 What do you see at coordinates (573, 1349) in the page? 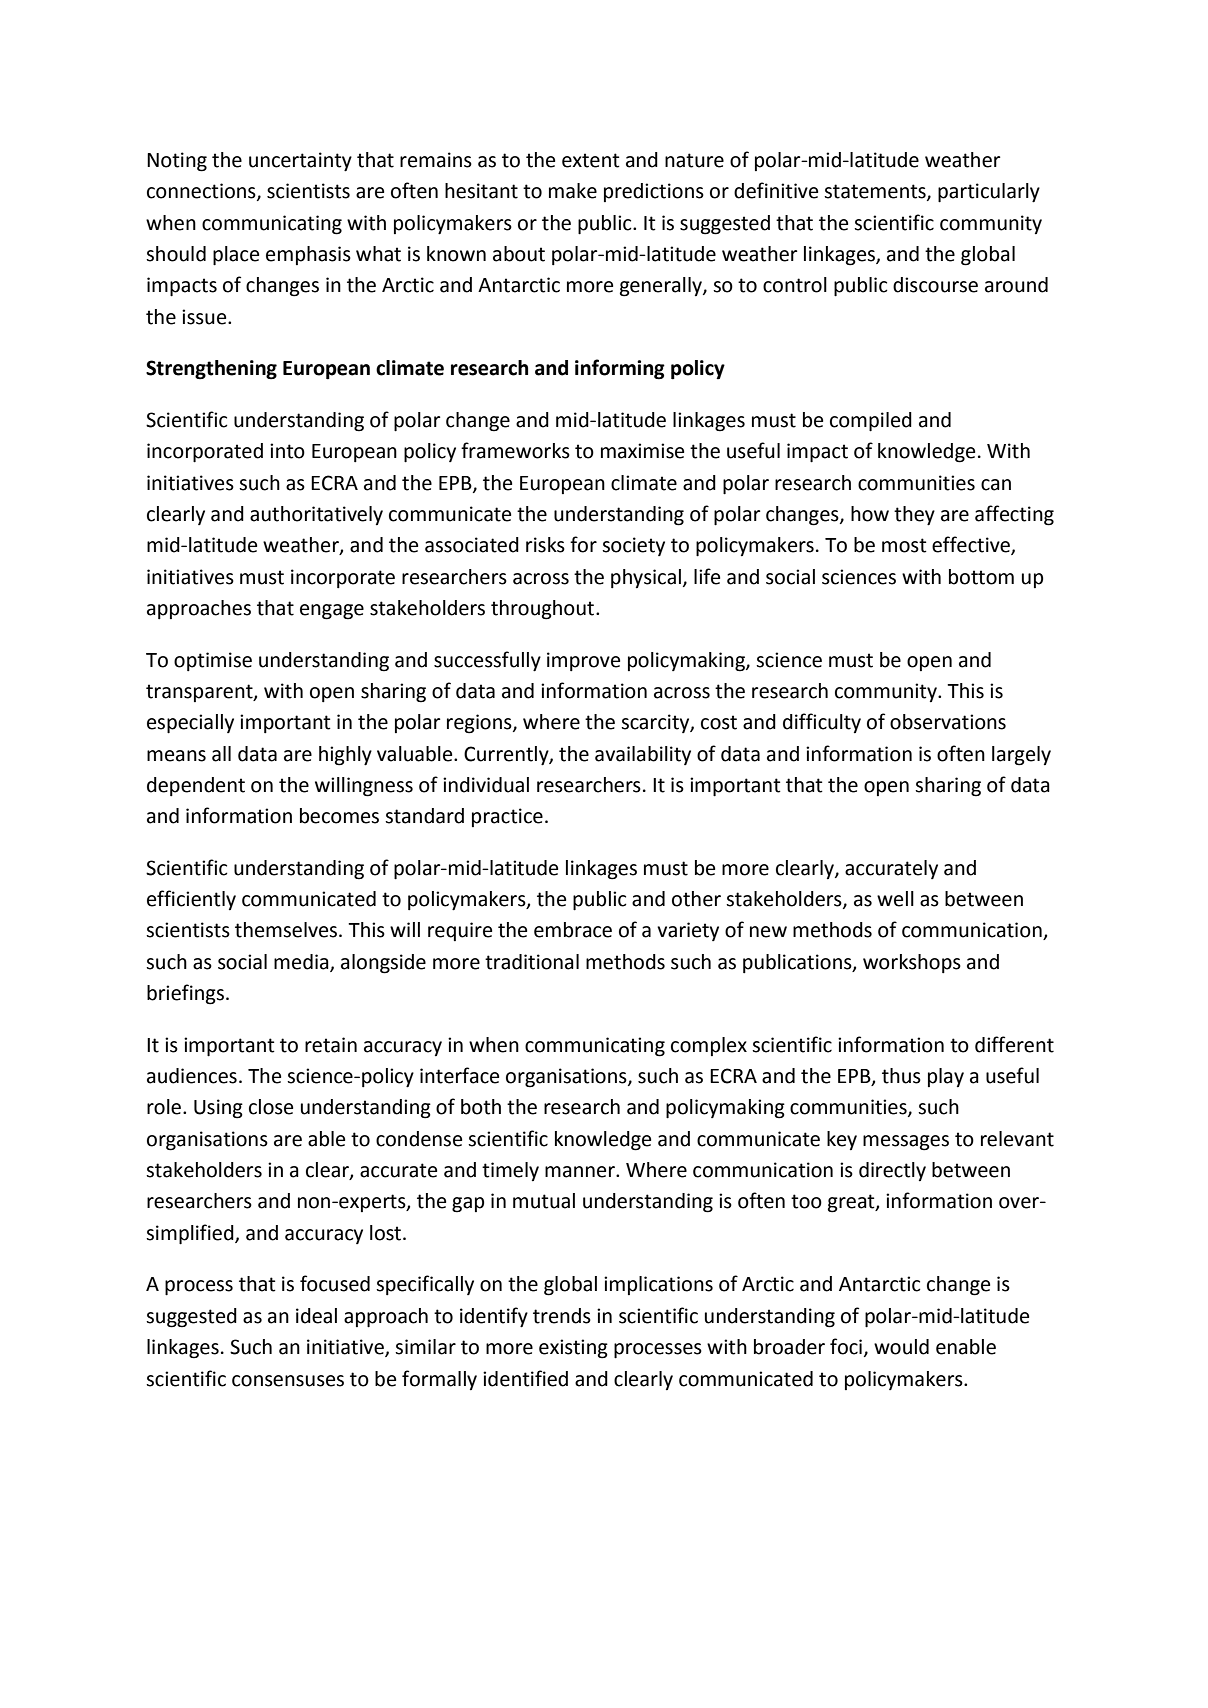
I see `existing` at bounding box center [573, 1349].
